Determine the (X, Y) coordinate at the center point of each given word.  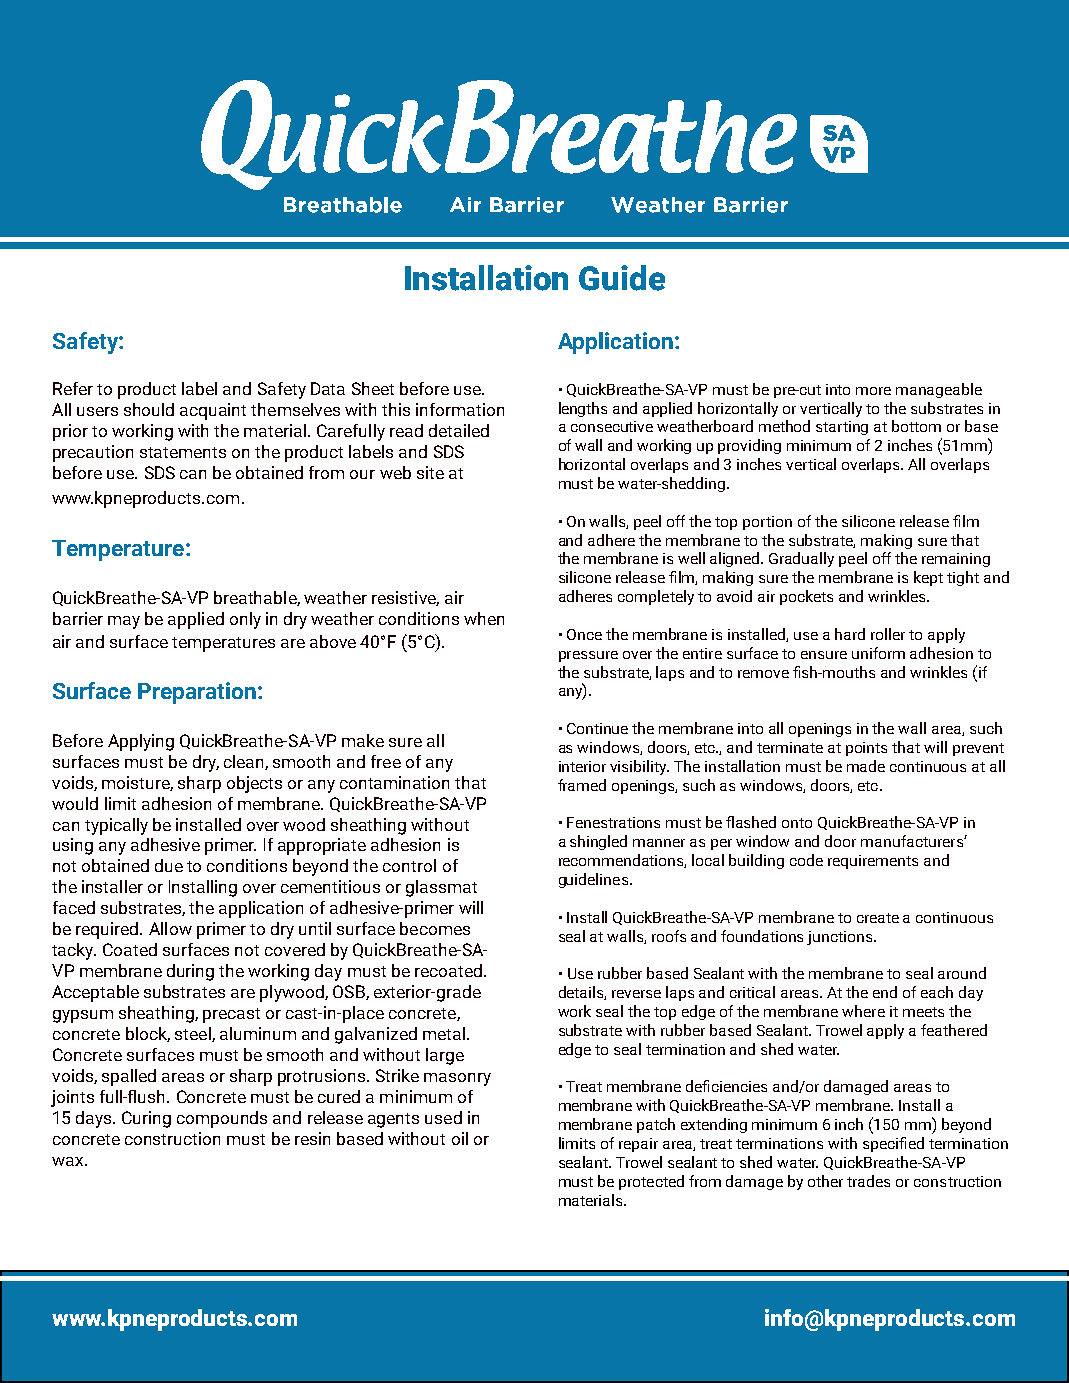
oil (460, 1138)
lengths (583, 409)
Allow (170, 928)
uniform (878, 653)
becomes (435, 928)
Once (584, 634)
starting (842, 428)
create (878, 918)
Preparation (197, 693)
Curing (146, 1119)
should (149, 409)
